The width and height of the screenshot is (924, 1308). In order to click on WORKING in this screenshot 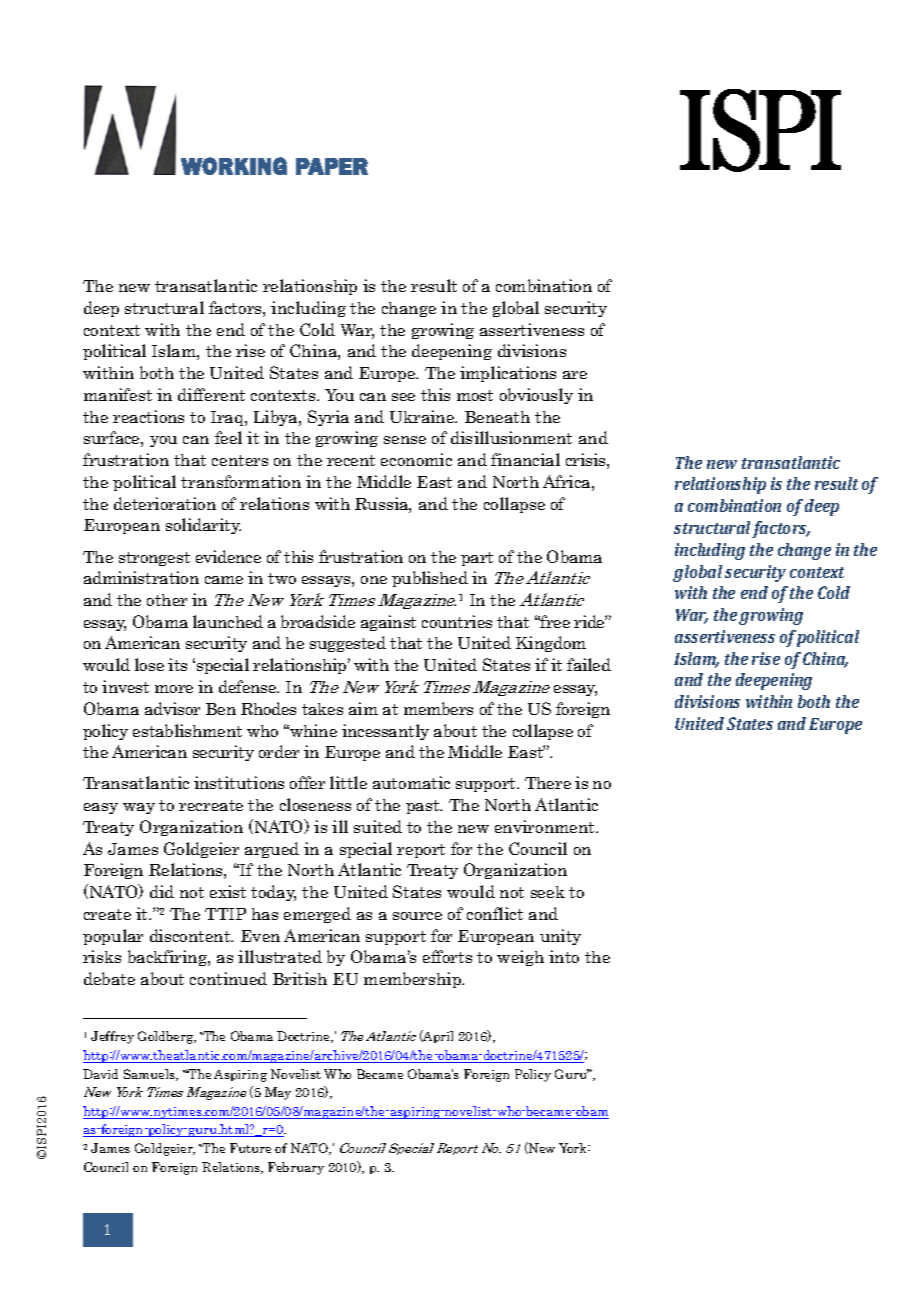, I will do `click(234, 166)`.
